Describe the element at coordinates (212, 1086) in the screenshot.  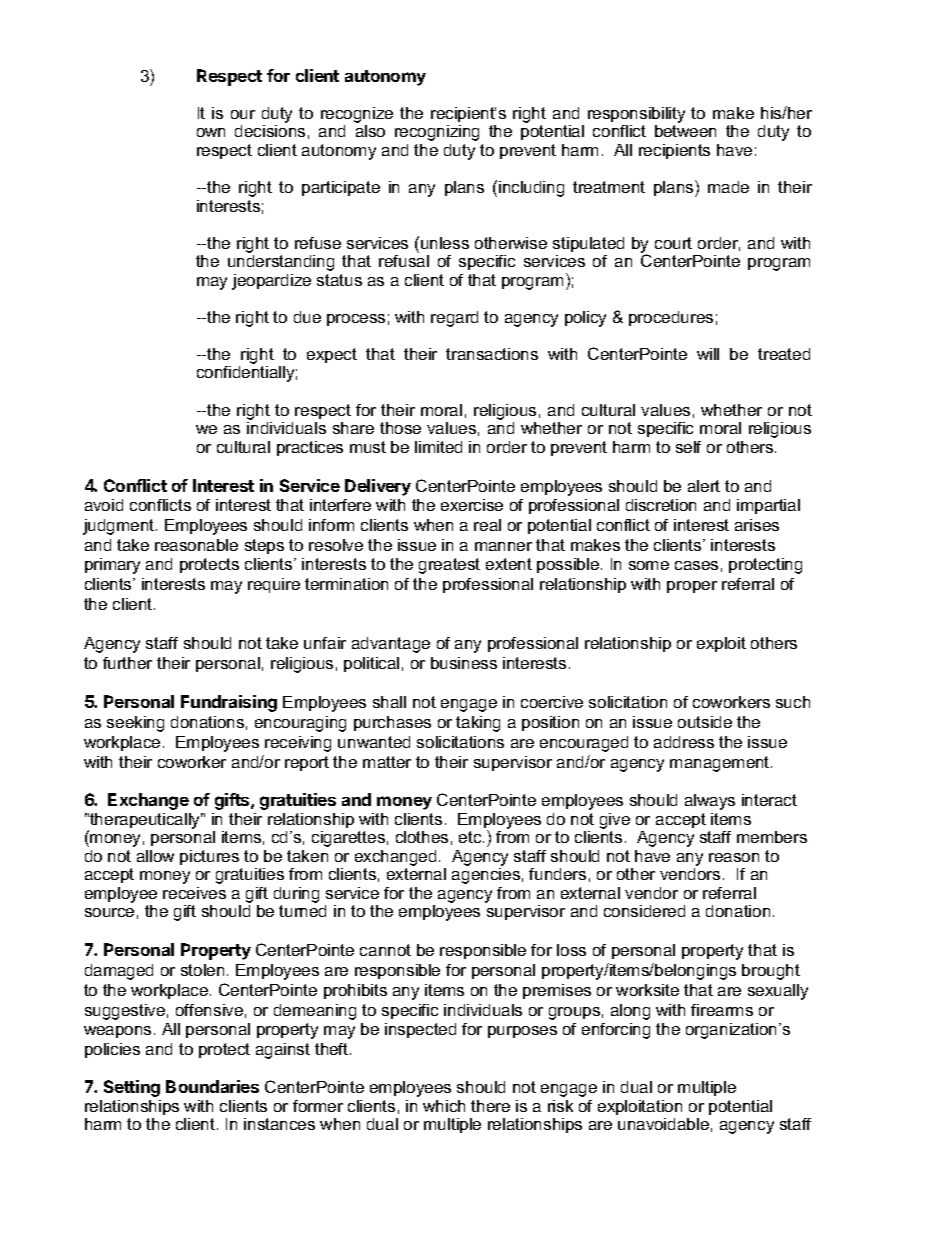
I see `Boundaries` at that location.
